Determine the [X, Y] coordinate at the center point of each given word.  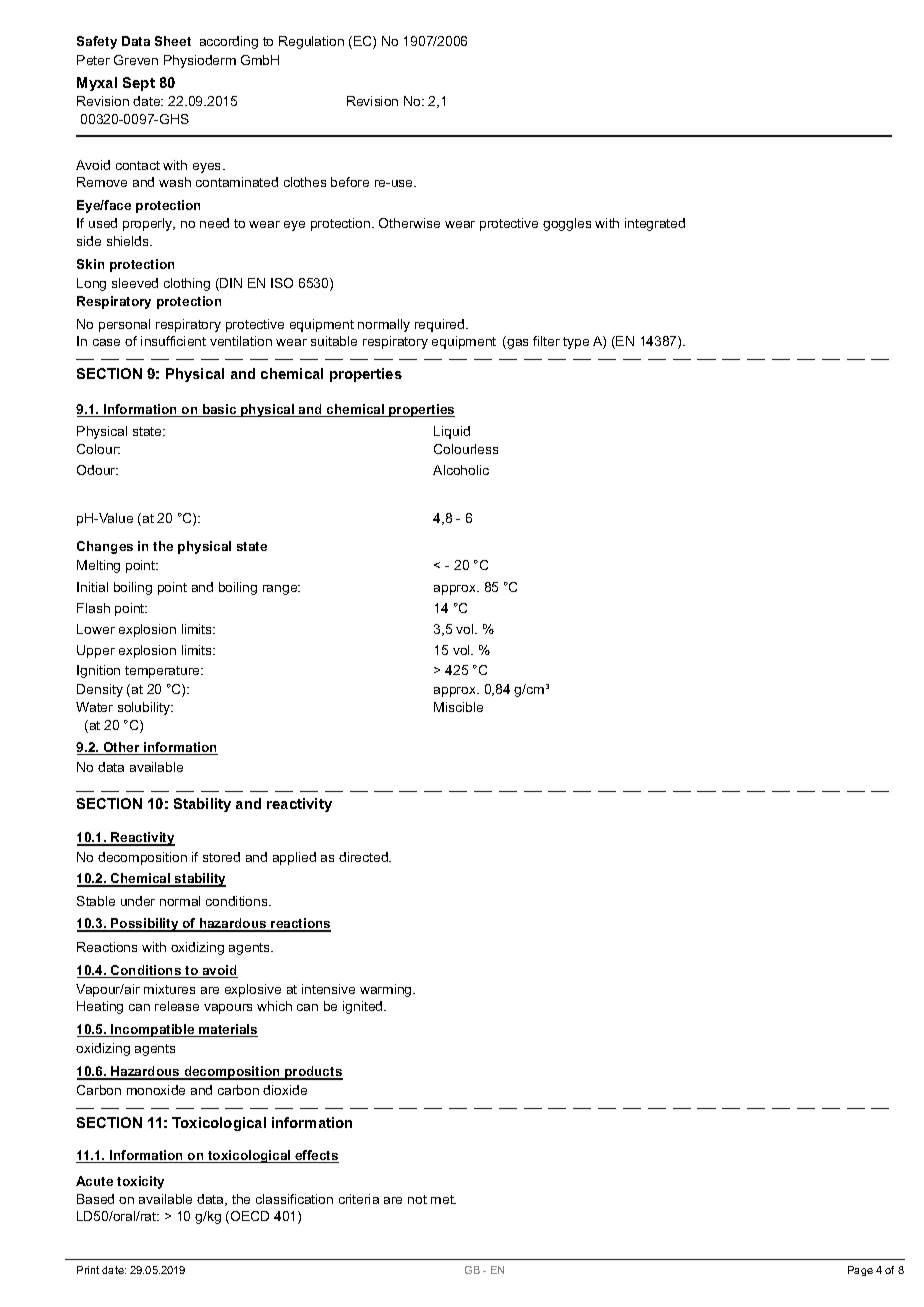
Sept [139, 84]
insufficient [173, 341]
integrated [655, 224]
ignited [364, 1007]
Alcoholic [461, 470]
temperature [163, 672]
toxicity [140, 1182]
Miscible [458, 707]
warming [387, 990]
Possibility [145, 925]
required [441, 325]
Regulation [311, 42]
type [576, 343]
